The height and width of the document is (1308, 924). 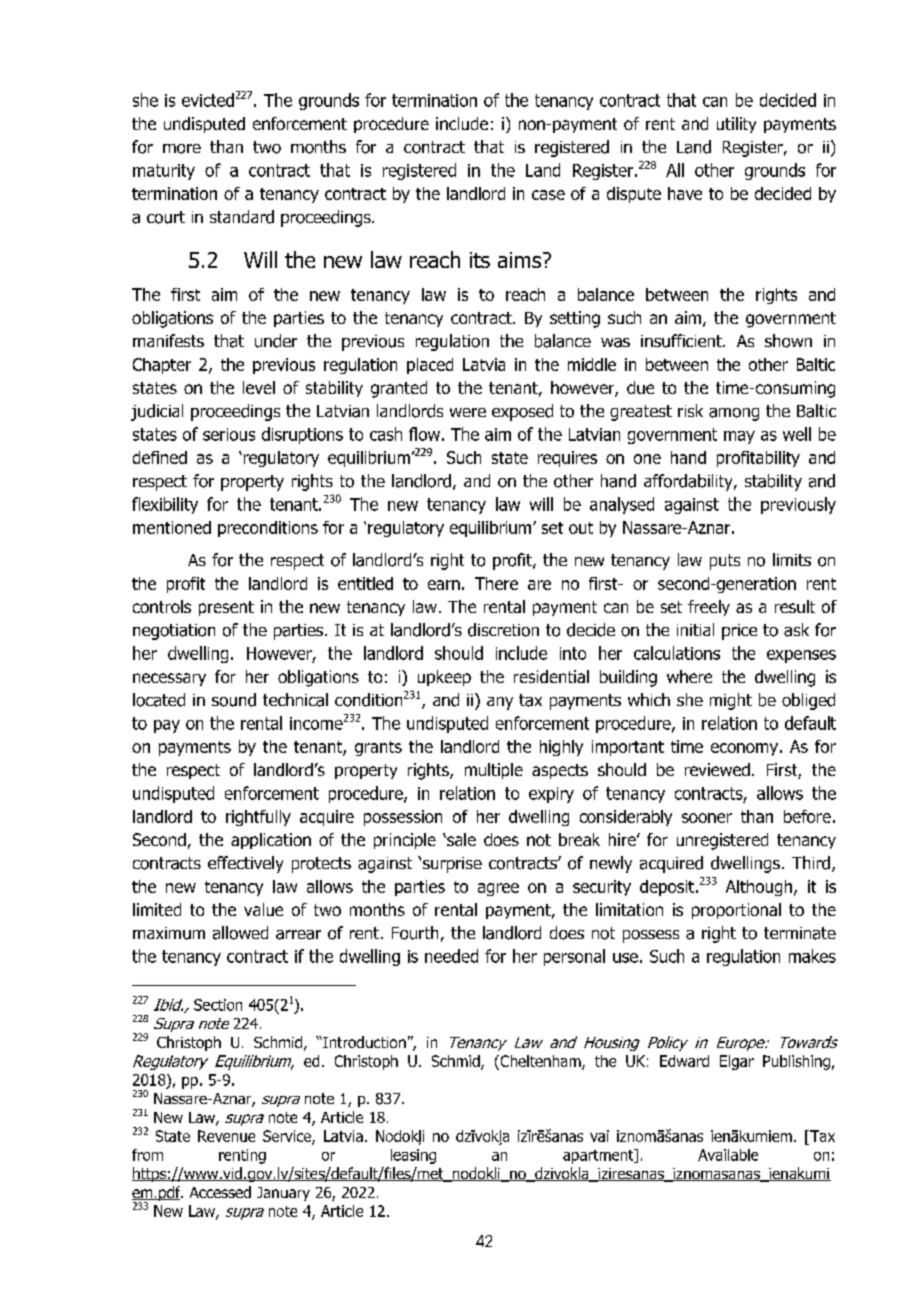 I want to click on flow, so click(x=424, y=434).
